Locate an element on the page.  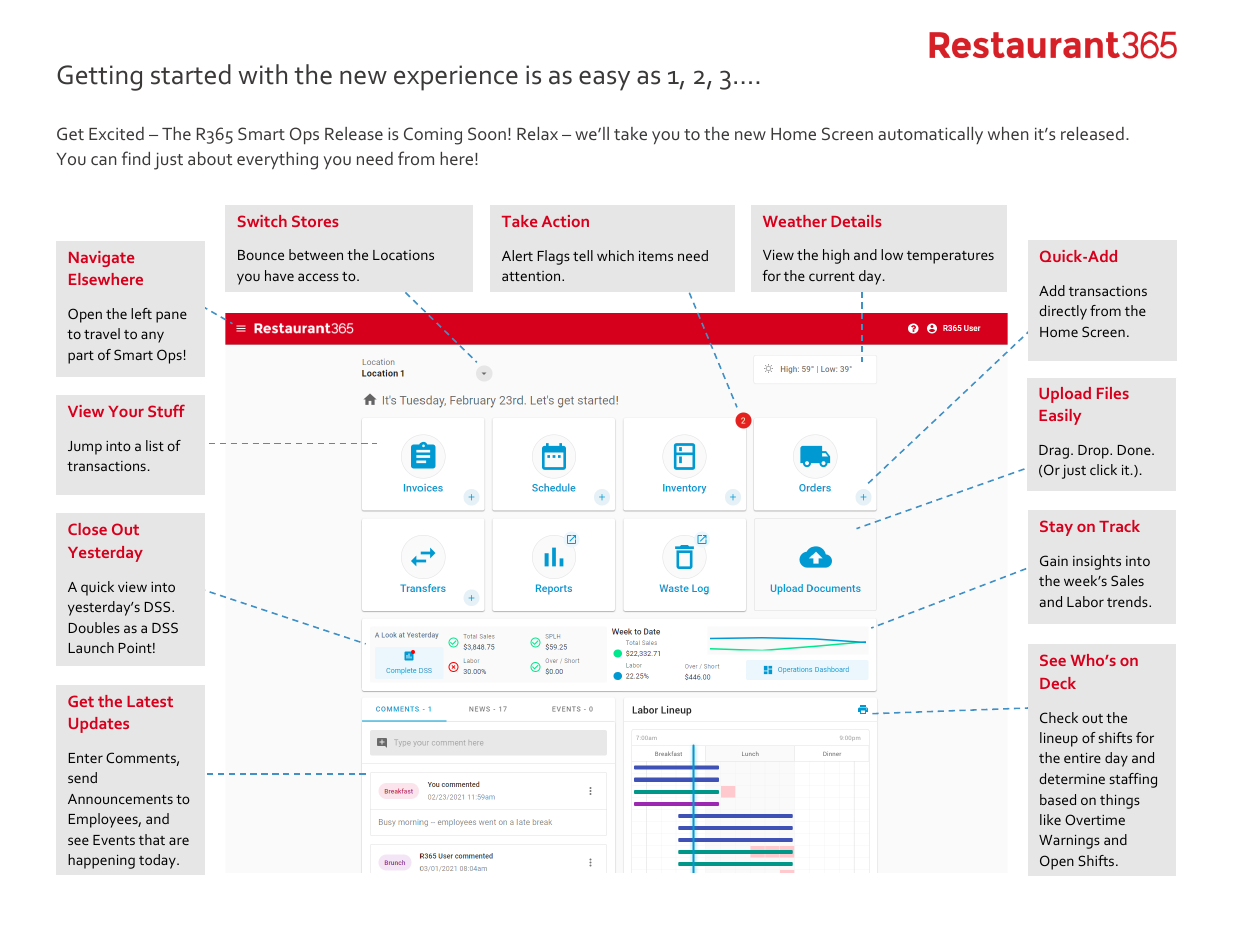
when is located at coordinates (1008, 133).
